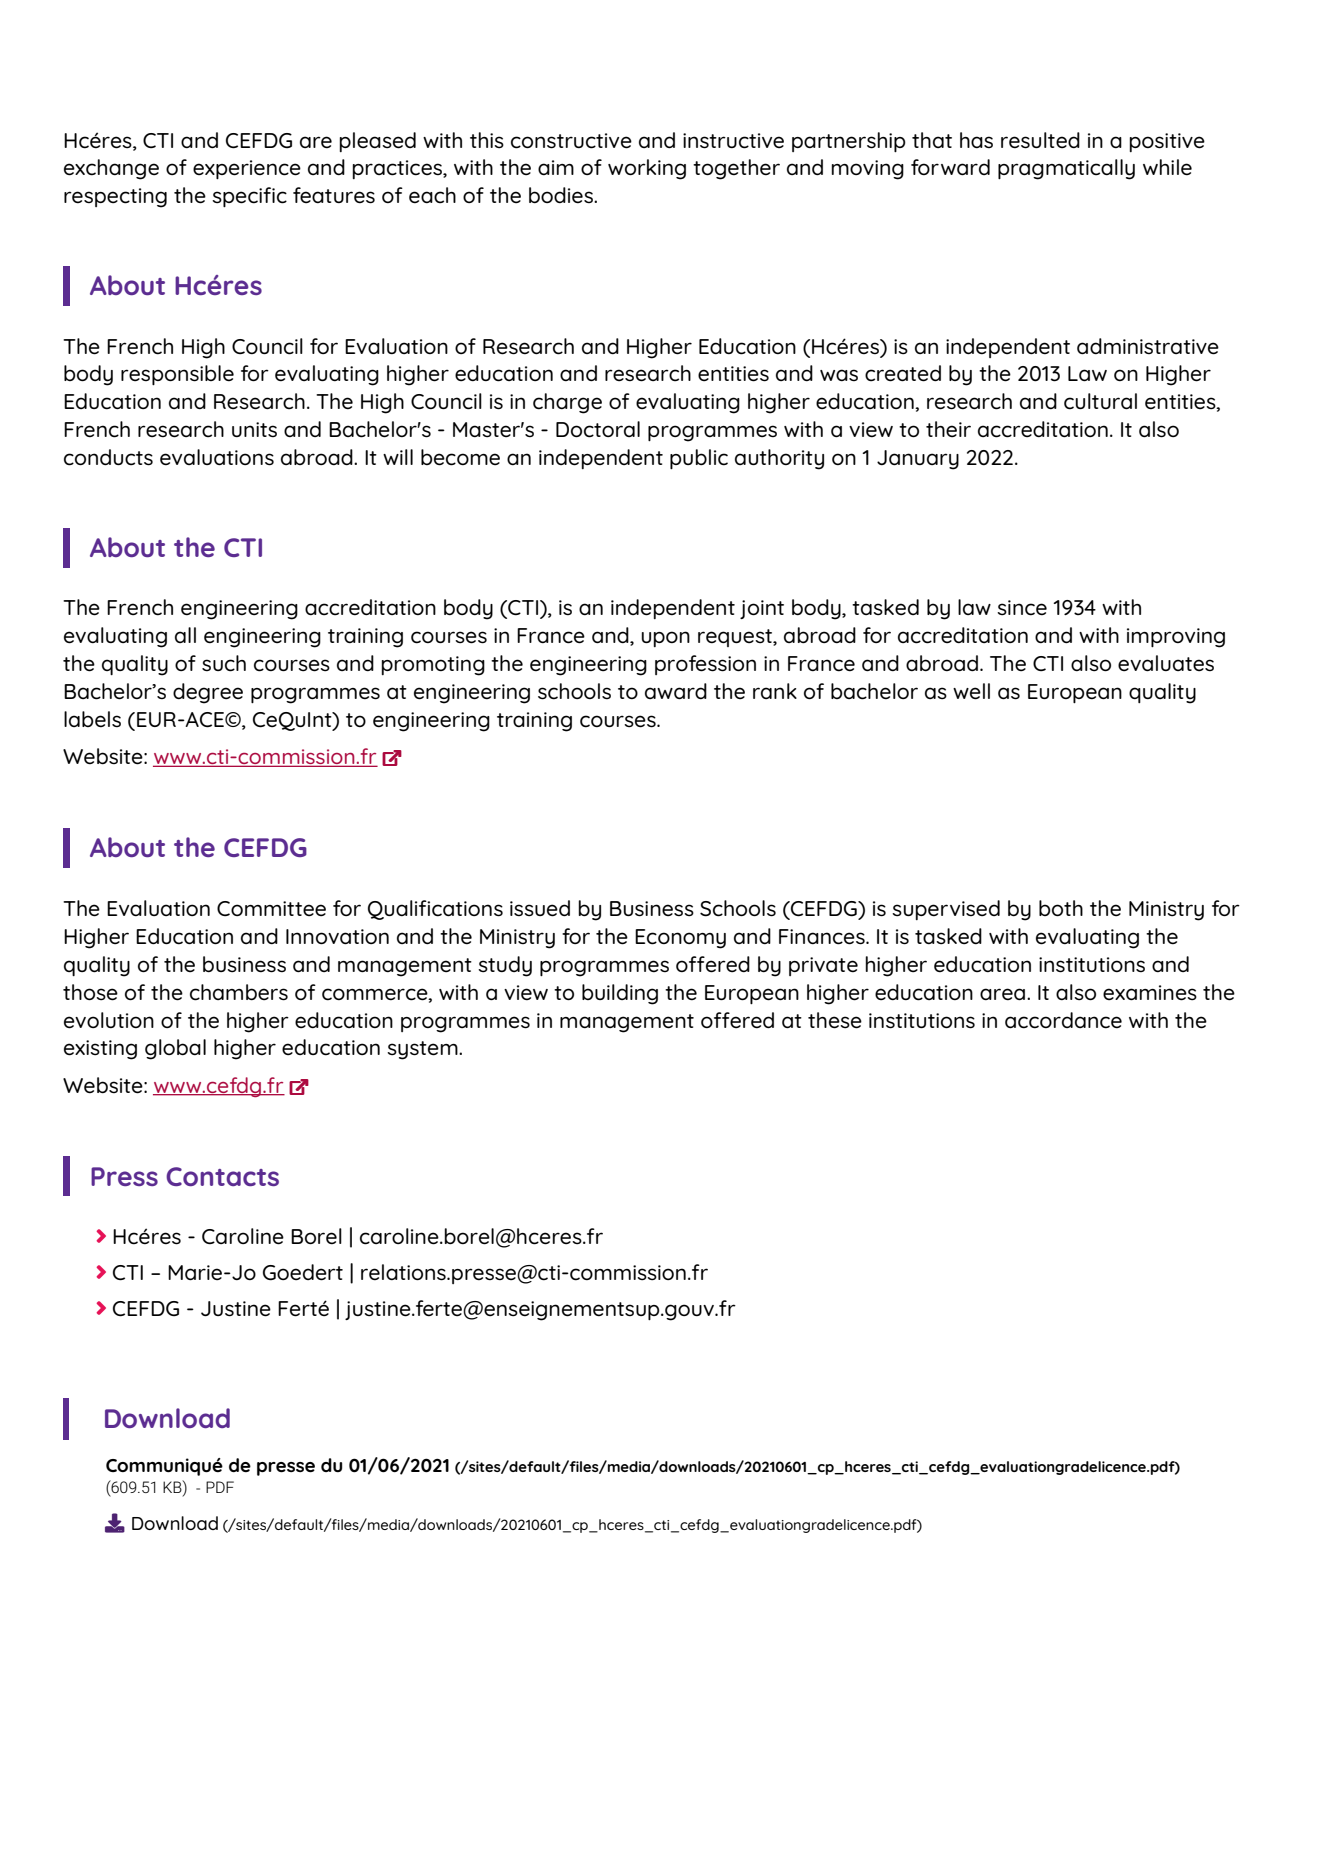  Describe the element at coordinates (647, 169) in the screenshot. I see `working` at that location.
